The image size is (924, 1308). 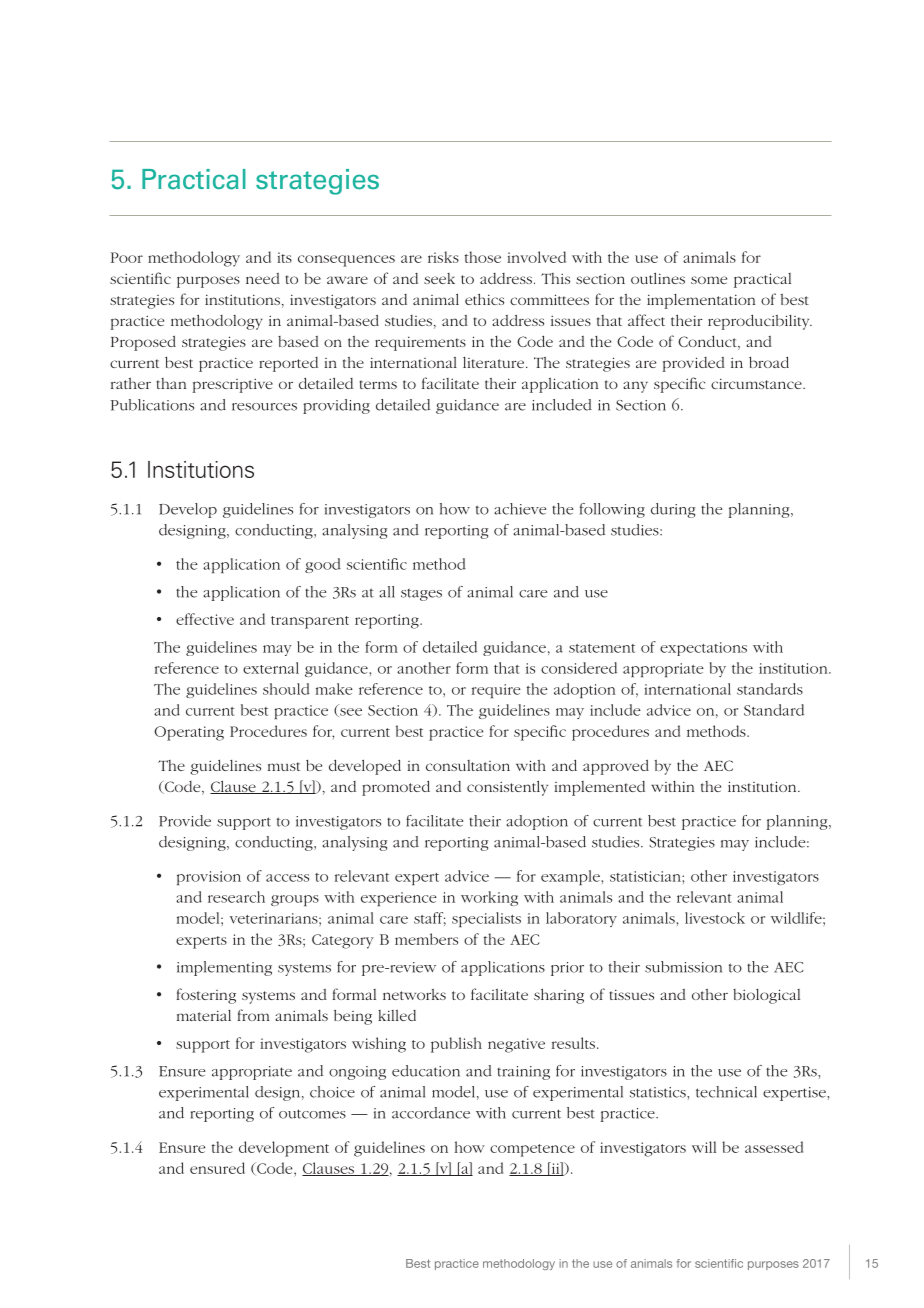 I want to click on accordance, so click(x=431, y=1113).
